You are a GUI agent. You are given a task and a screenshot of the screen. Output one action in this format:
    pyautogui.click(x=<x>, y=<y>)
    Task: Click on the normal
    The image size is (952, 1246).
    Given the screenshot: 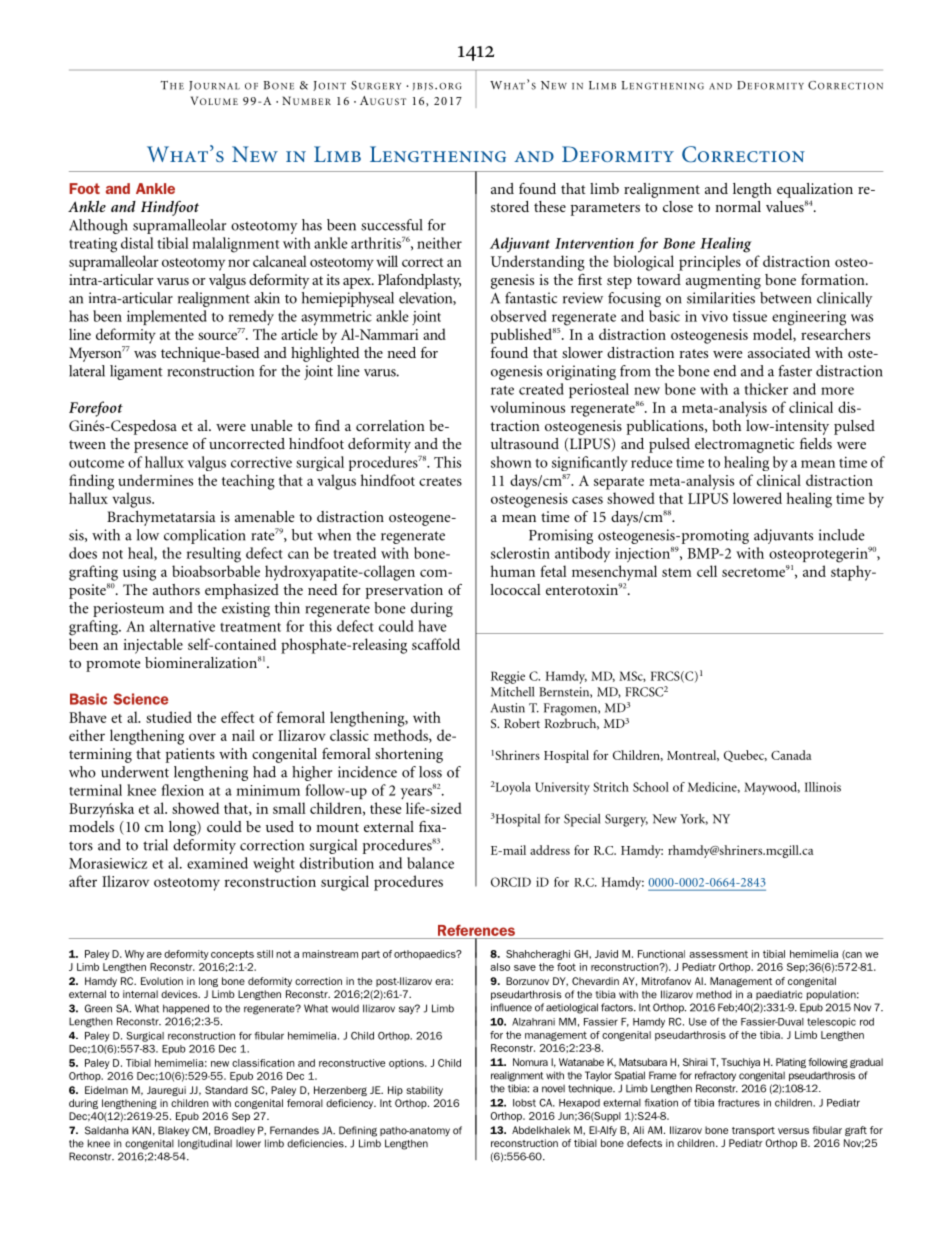 What is the action you would take?
    pyautogui.click(x=738, y=206)
